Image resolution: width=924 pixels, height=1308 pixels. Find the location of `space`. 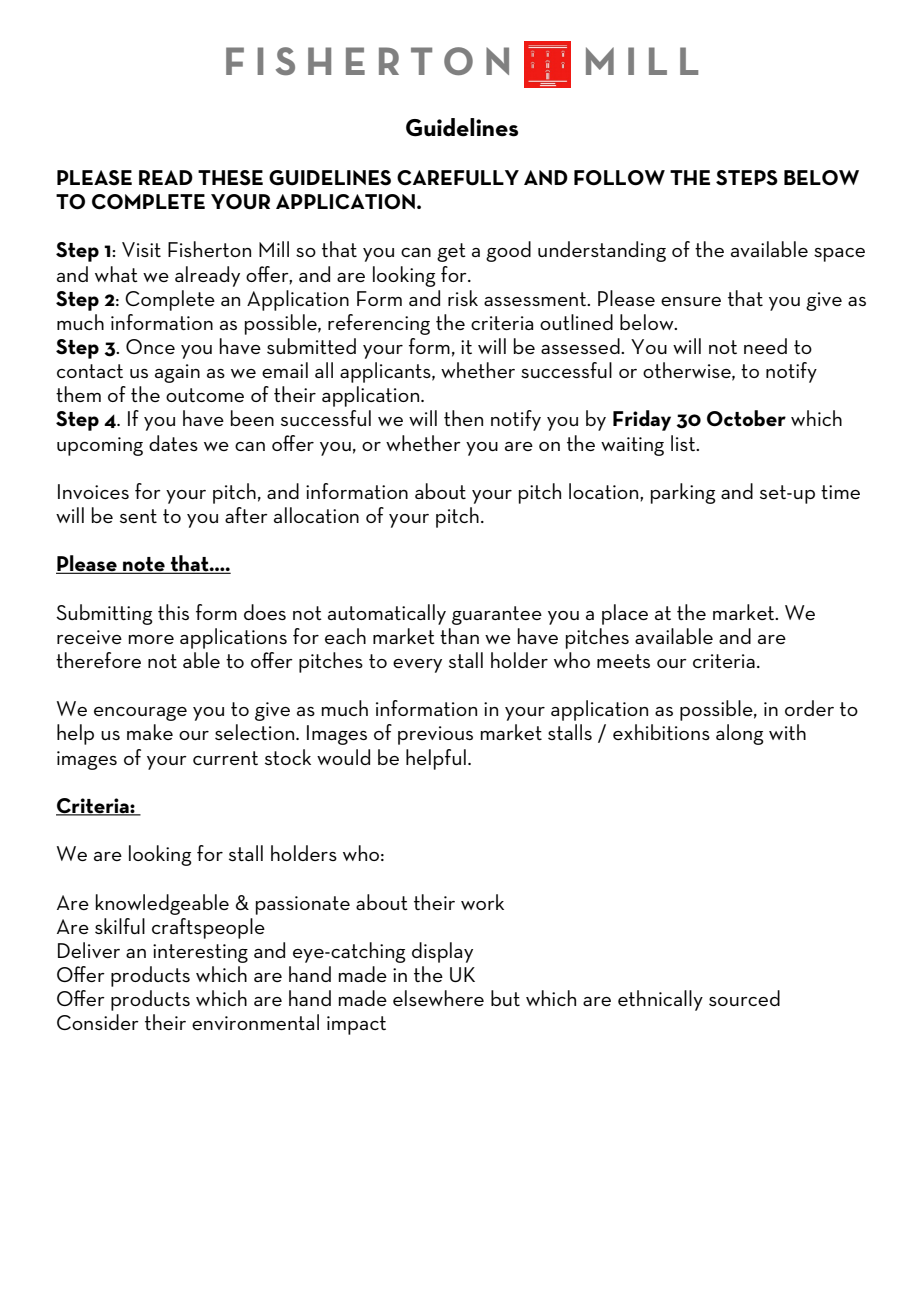

space is located at coordinates (839, 255).
